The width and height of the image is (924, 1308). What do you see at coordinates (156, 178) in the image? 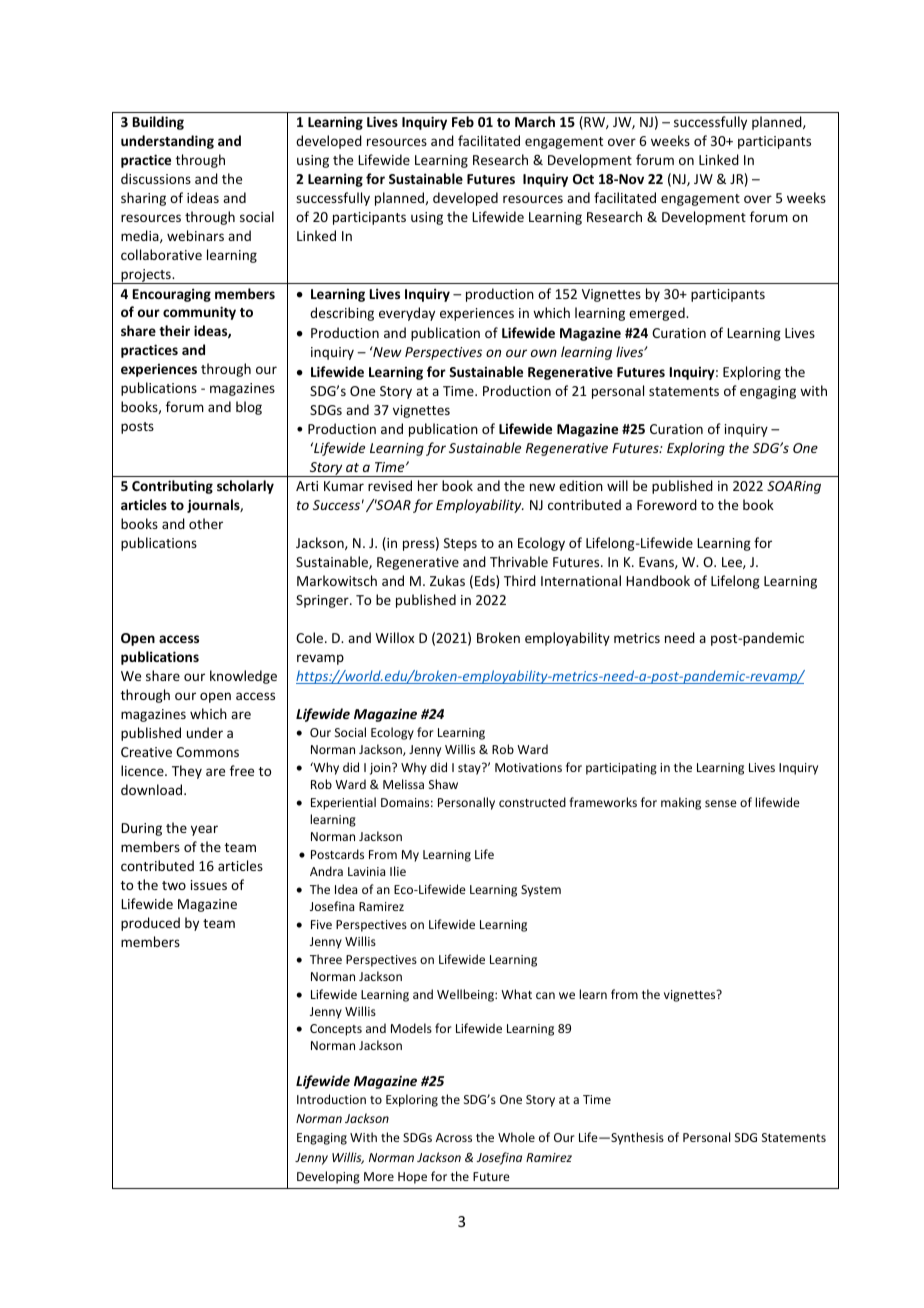
I see `discussions` at bounding box center [156, 178].
